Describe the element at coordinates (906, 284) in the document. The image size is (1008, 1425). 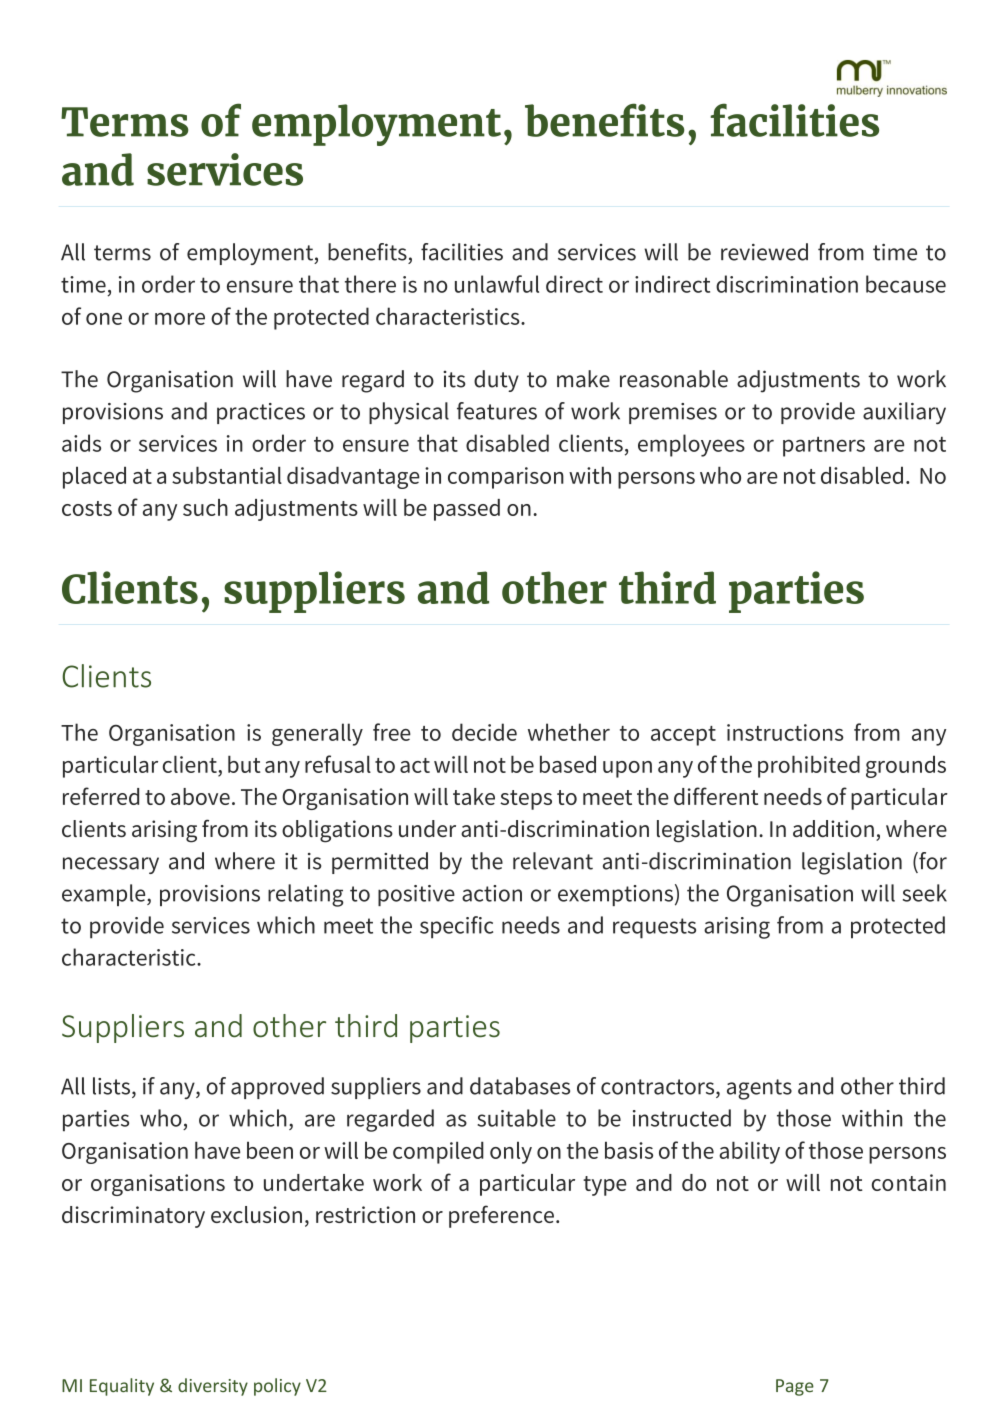
I see `because` at that location.
